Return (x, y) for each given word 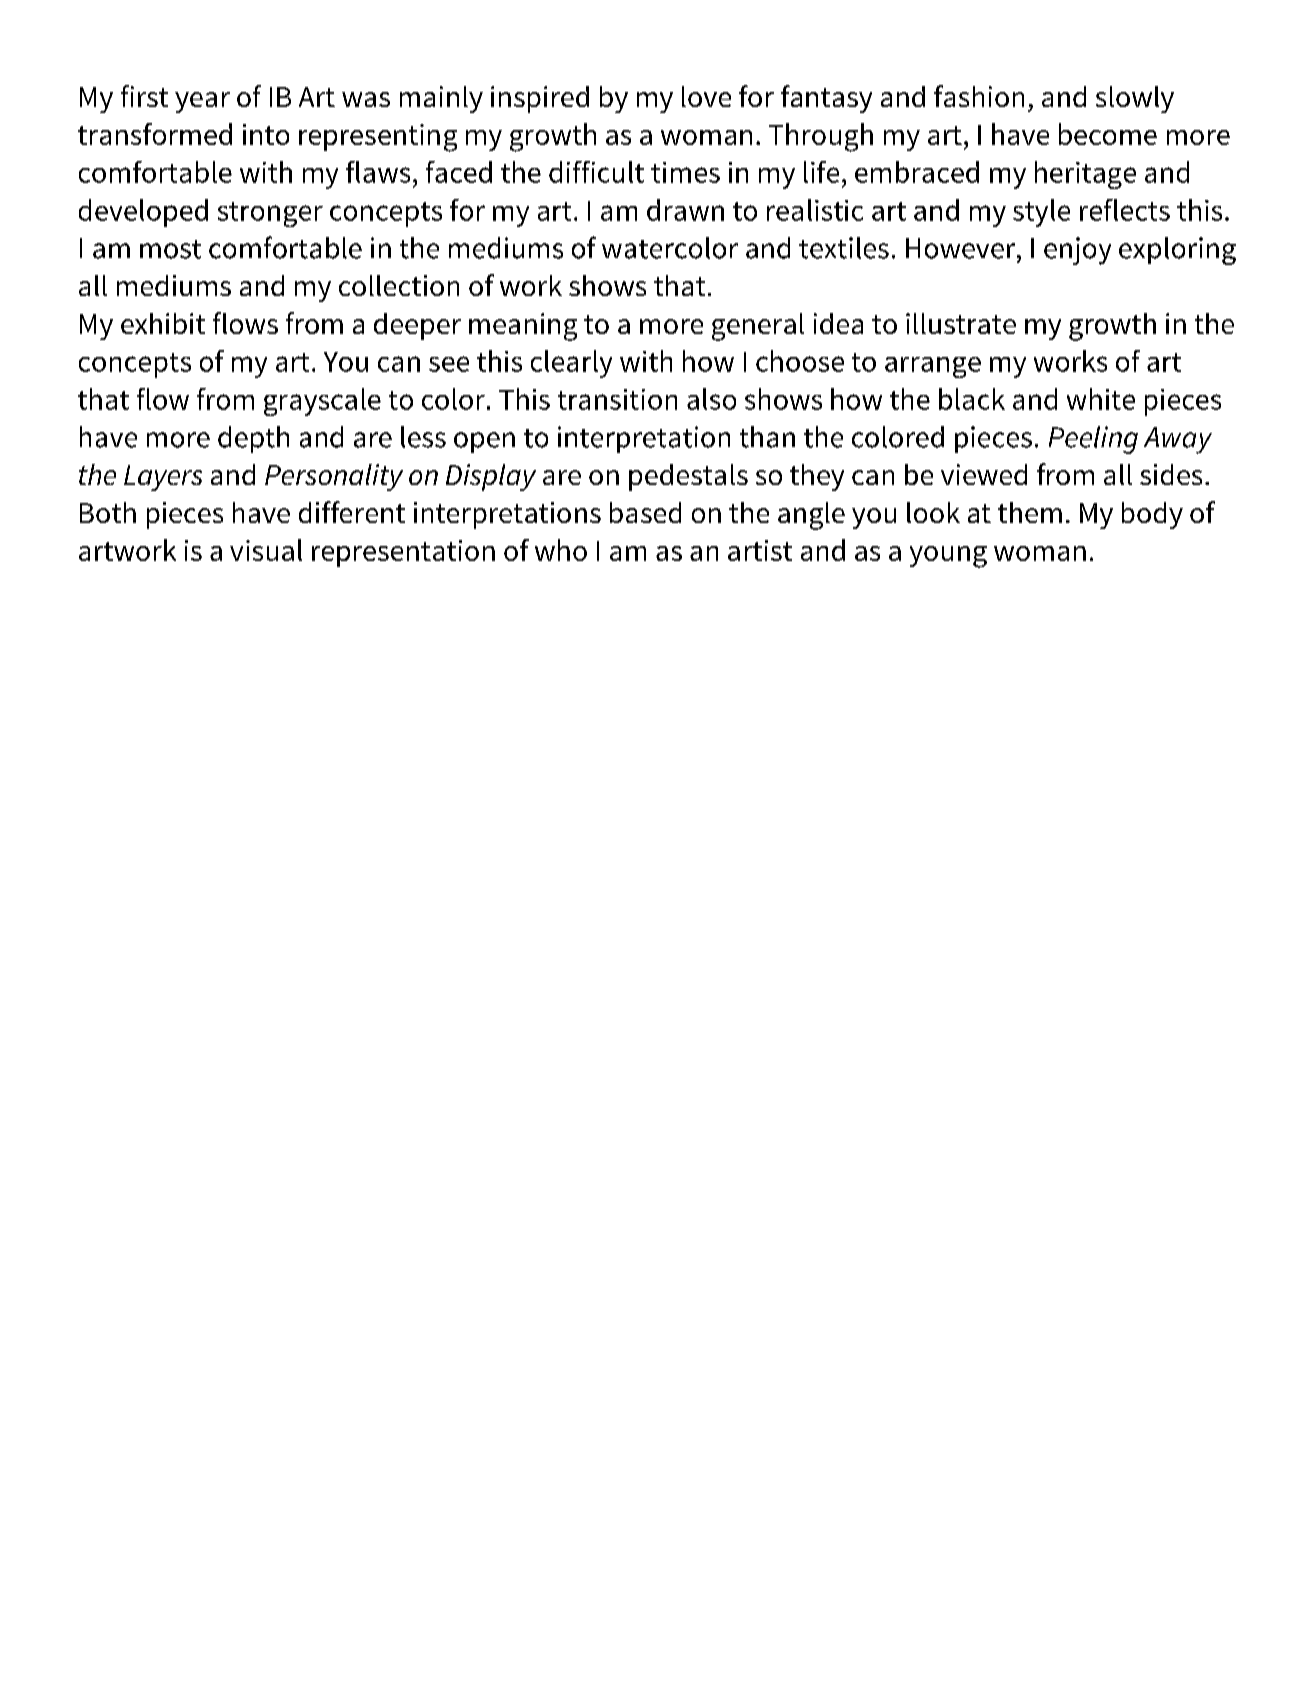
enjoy (1077, 251)
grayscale (322, 402)
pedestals (688, 477)
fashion (979, 96)
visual (266, 550)
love (706, 96)
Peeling (1093, 440)
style (1041, 213)
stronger (270, 214)
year (202, 102)
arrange (933, 367)
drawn (685, 210)
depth (253, 439)
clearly (571, 364)
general (758, 327)
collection (399, 285)
